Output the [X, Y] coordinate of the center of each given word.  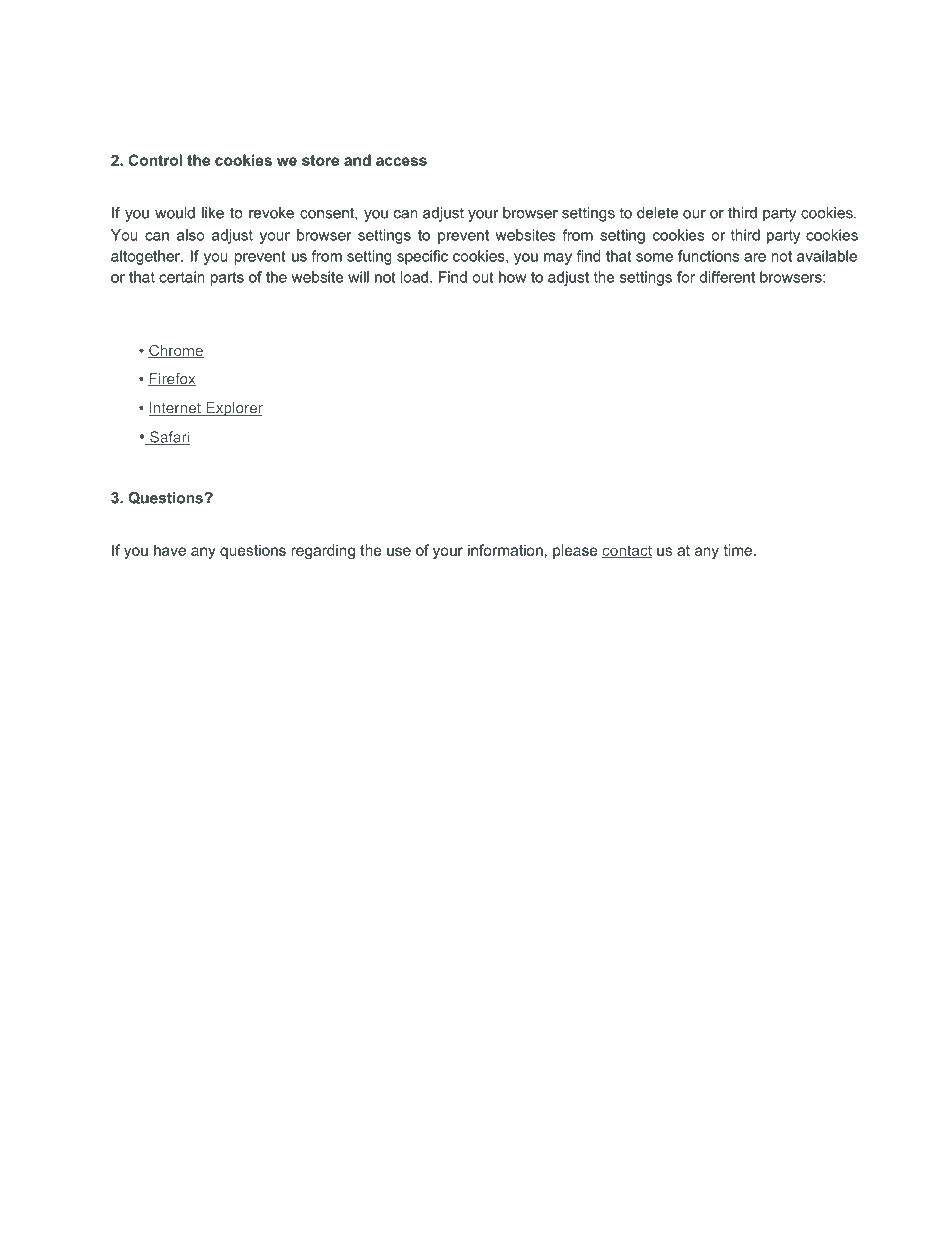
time [738, 550]
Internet [175, 409]
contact [627, 551]
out [483, 277]
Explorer [233, 409]
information [505, 550]
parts [227, 279]
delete [657, 213]
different [727, 277]
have [170, 550]
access [401, 161]
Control [155, 160]
